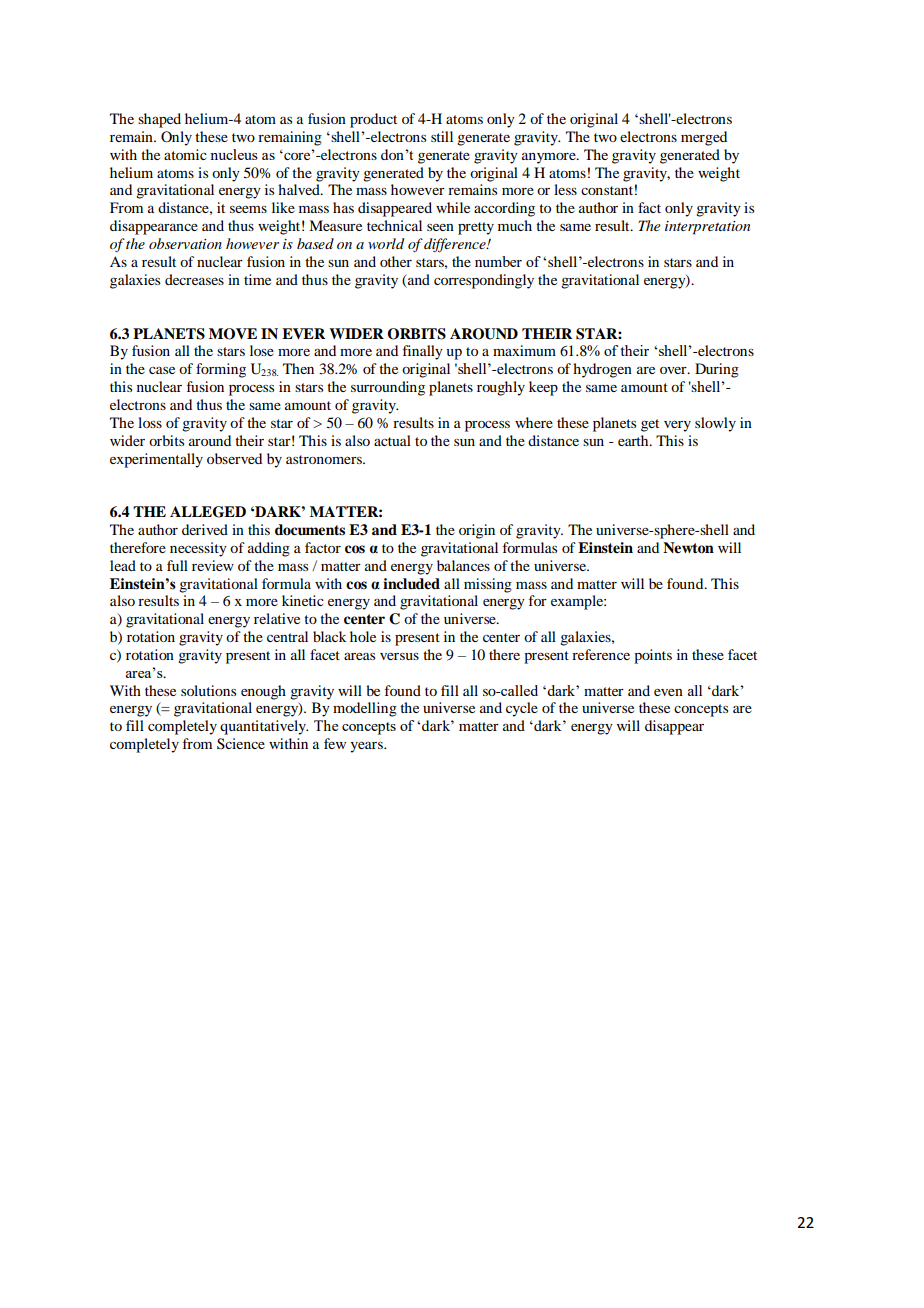 This document has height=1308, width=924. What do you see at coordinates (392, 440) in the document?
I see `actual` at bounding box center [392, 440].
